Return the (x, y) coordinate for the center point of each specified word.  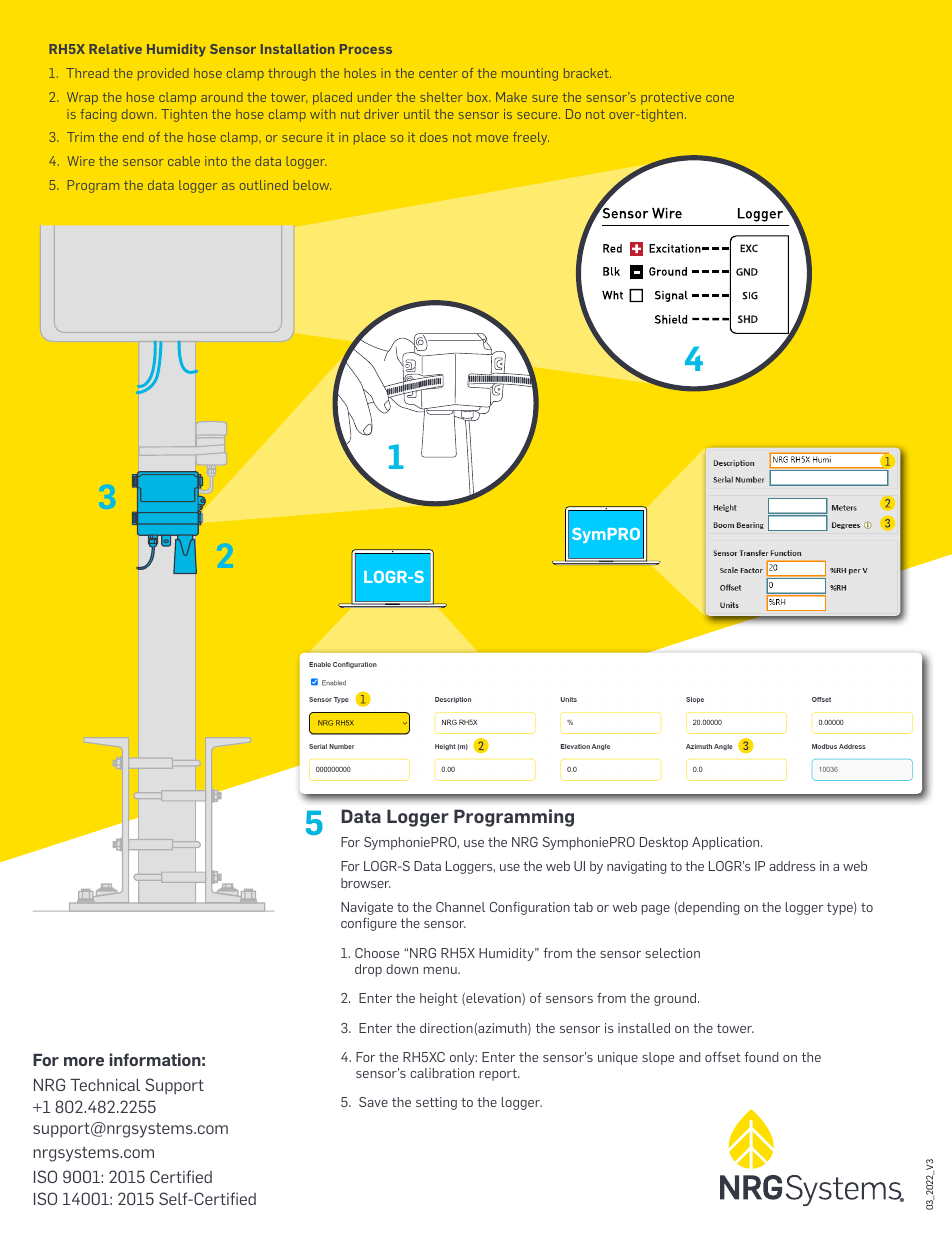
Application (727, 843)
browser (366, 883)
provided (163, 74)
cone (720, 98)
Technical (105, 1085)
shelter (441, 97)
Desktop (664, 843)
